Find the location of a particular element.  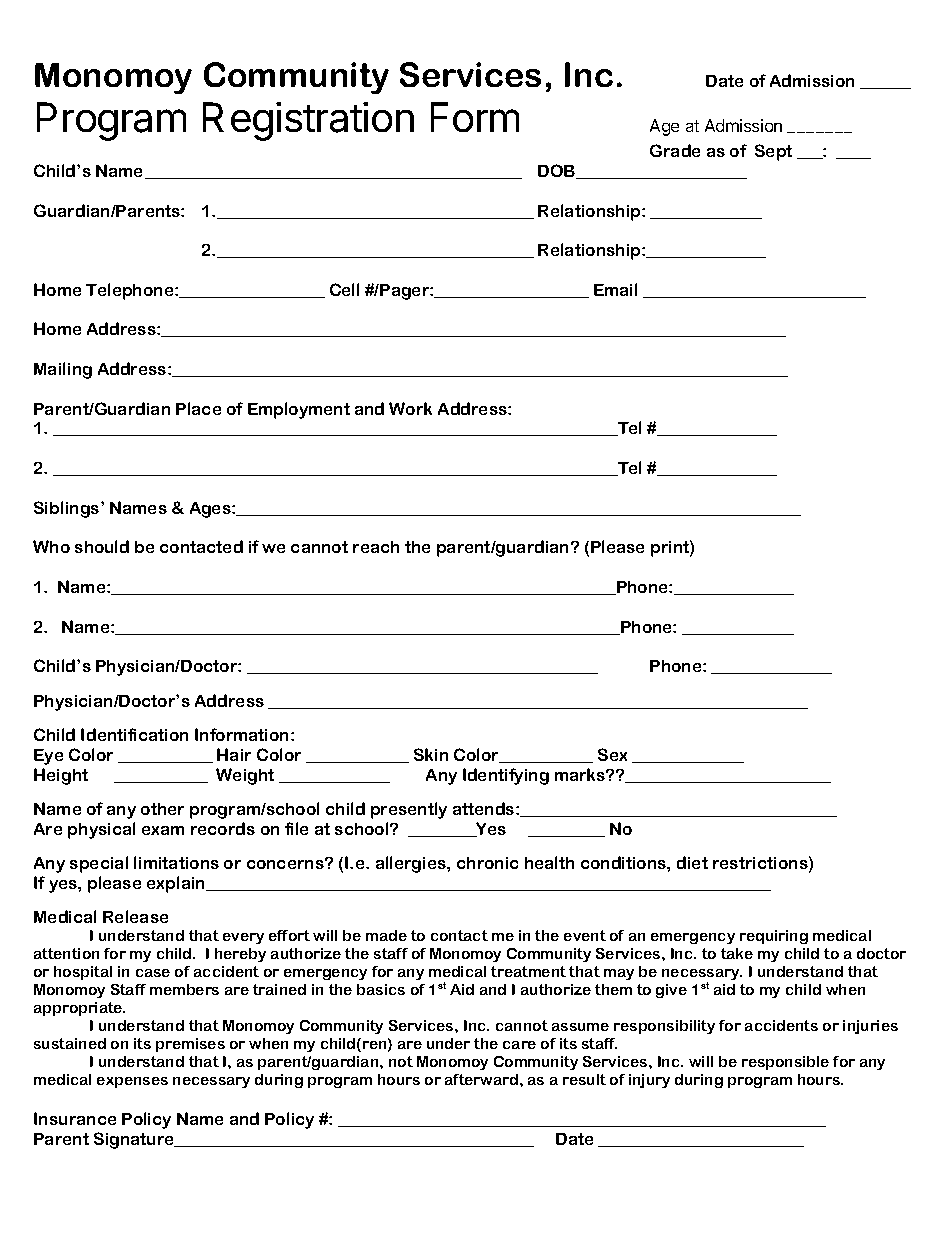

afterward is located at coordinates (481, 1079).
